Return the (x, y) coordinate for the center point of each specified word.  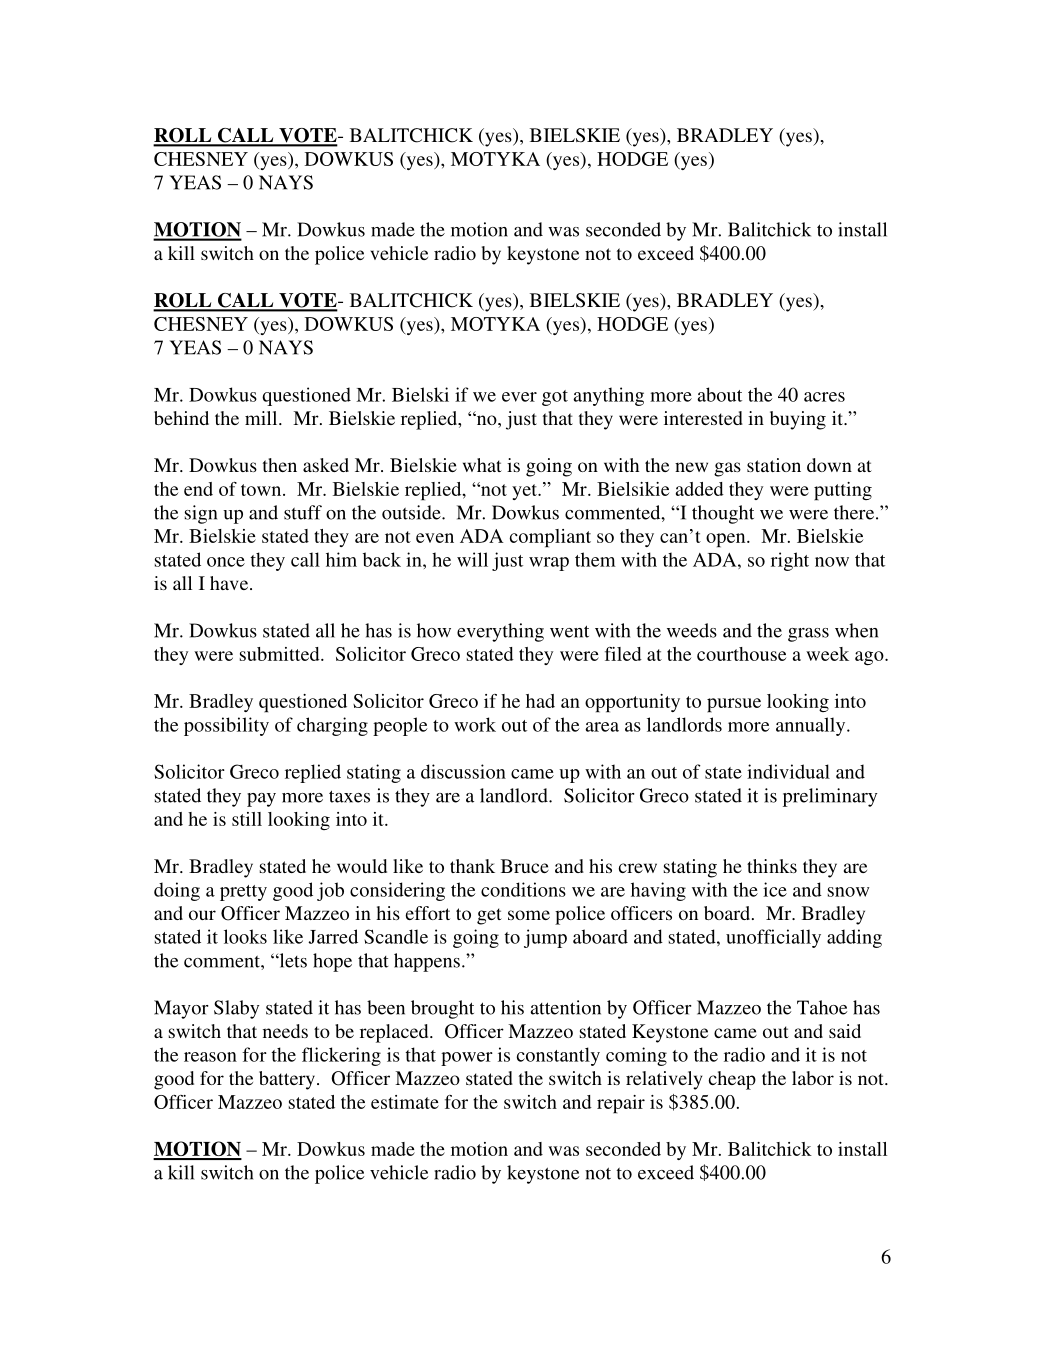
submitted (281, 654)
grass (808, 635)
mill (262, 418)
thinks (772, 866)
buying (798, 420)
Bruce (525, 866)
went (569, 631)
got (555, 398)
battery (287, 1080)
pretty (243, 893)
